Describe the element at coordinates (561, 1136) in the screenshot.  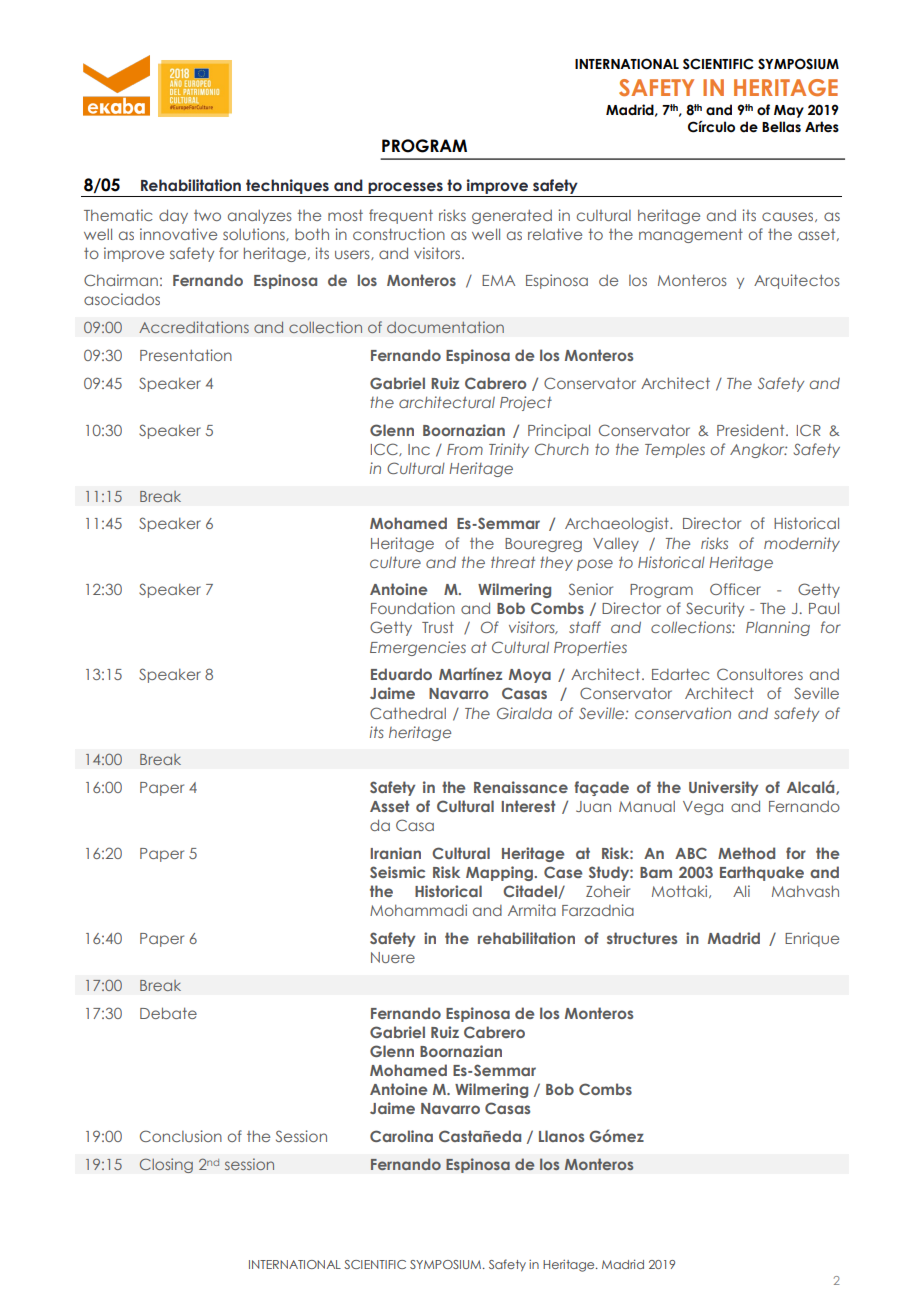
I see `Llanos` at that location.
